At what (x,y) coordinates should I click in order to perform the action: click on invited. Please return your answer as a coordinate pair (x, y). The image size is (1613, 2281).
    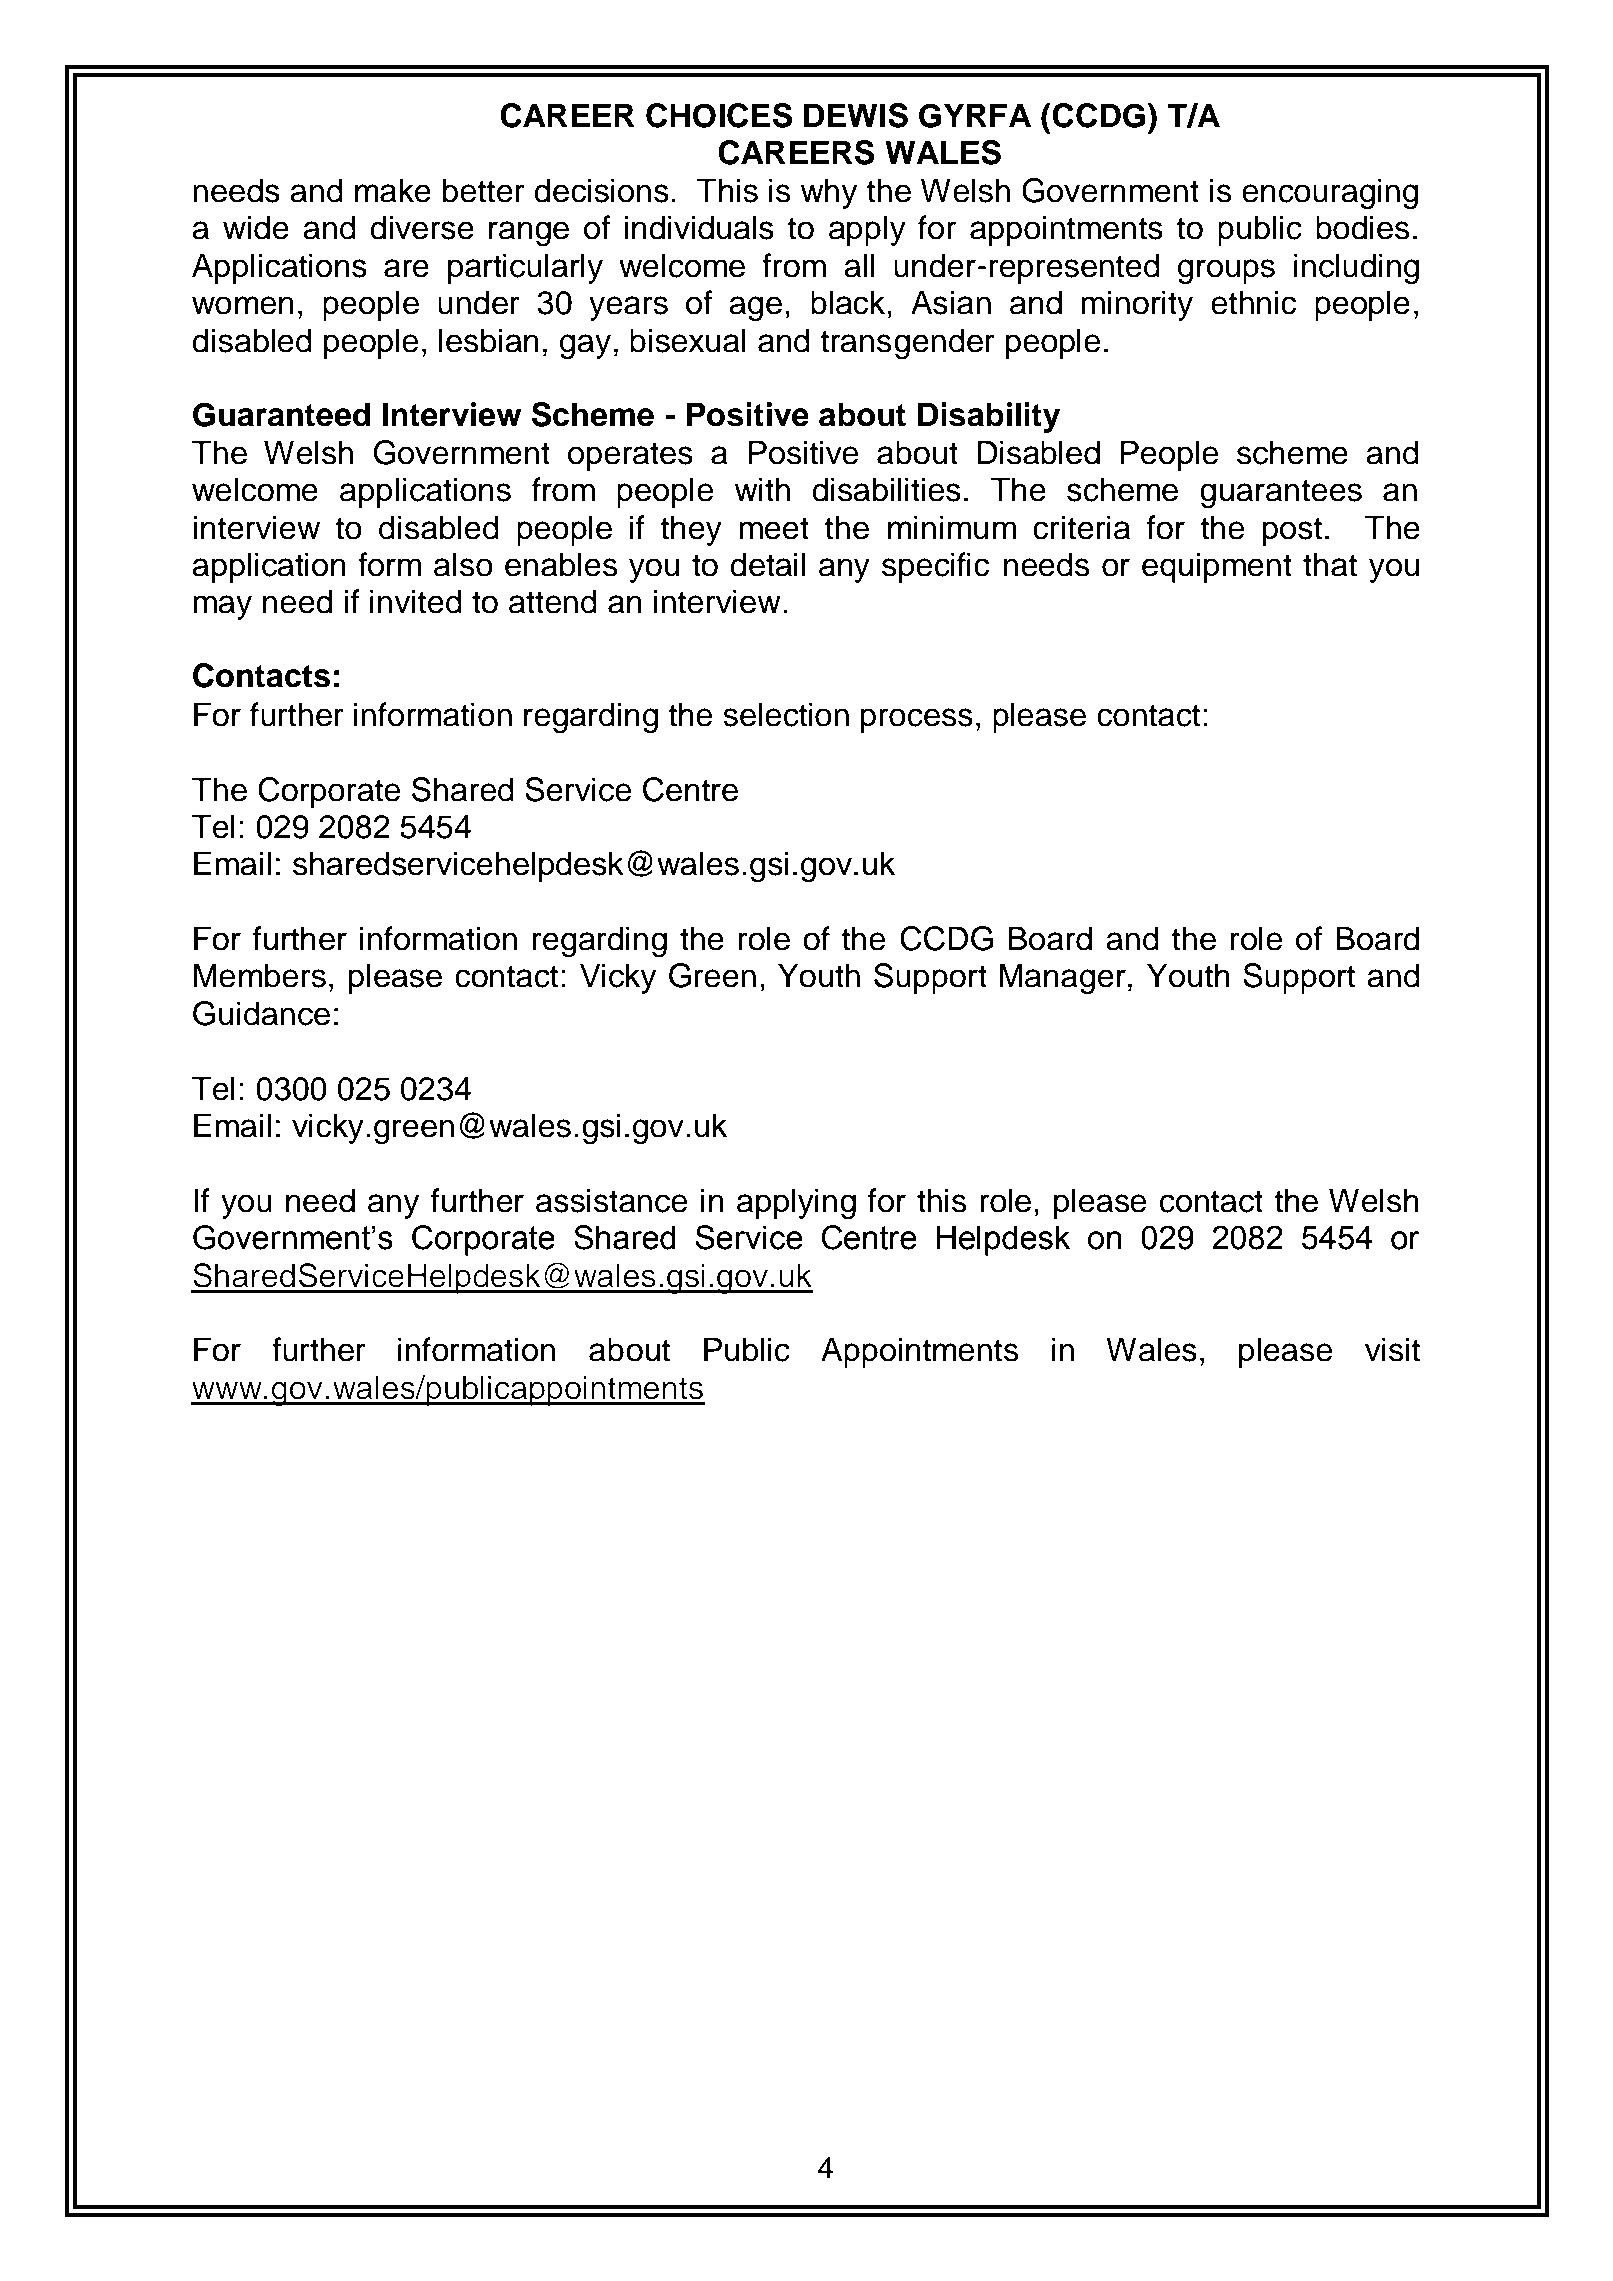
    Looking at the image, I should click on (416, 601).
